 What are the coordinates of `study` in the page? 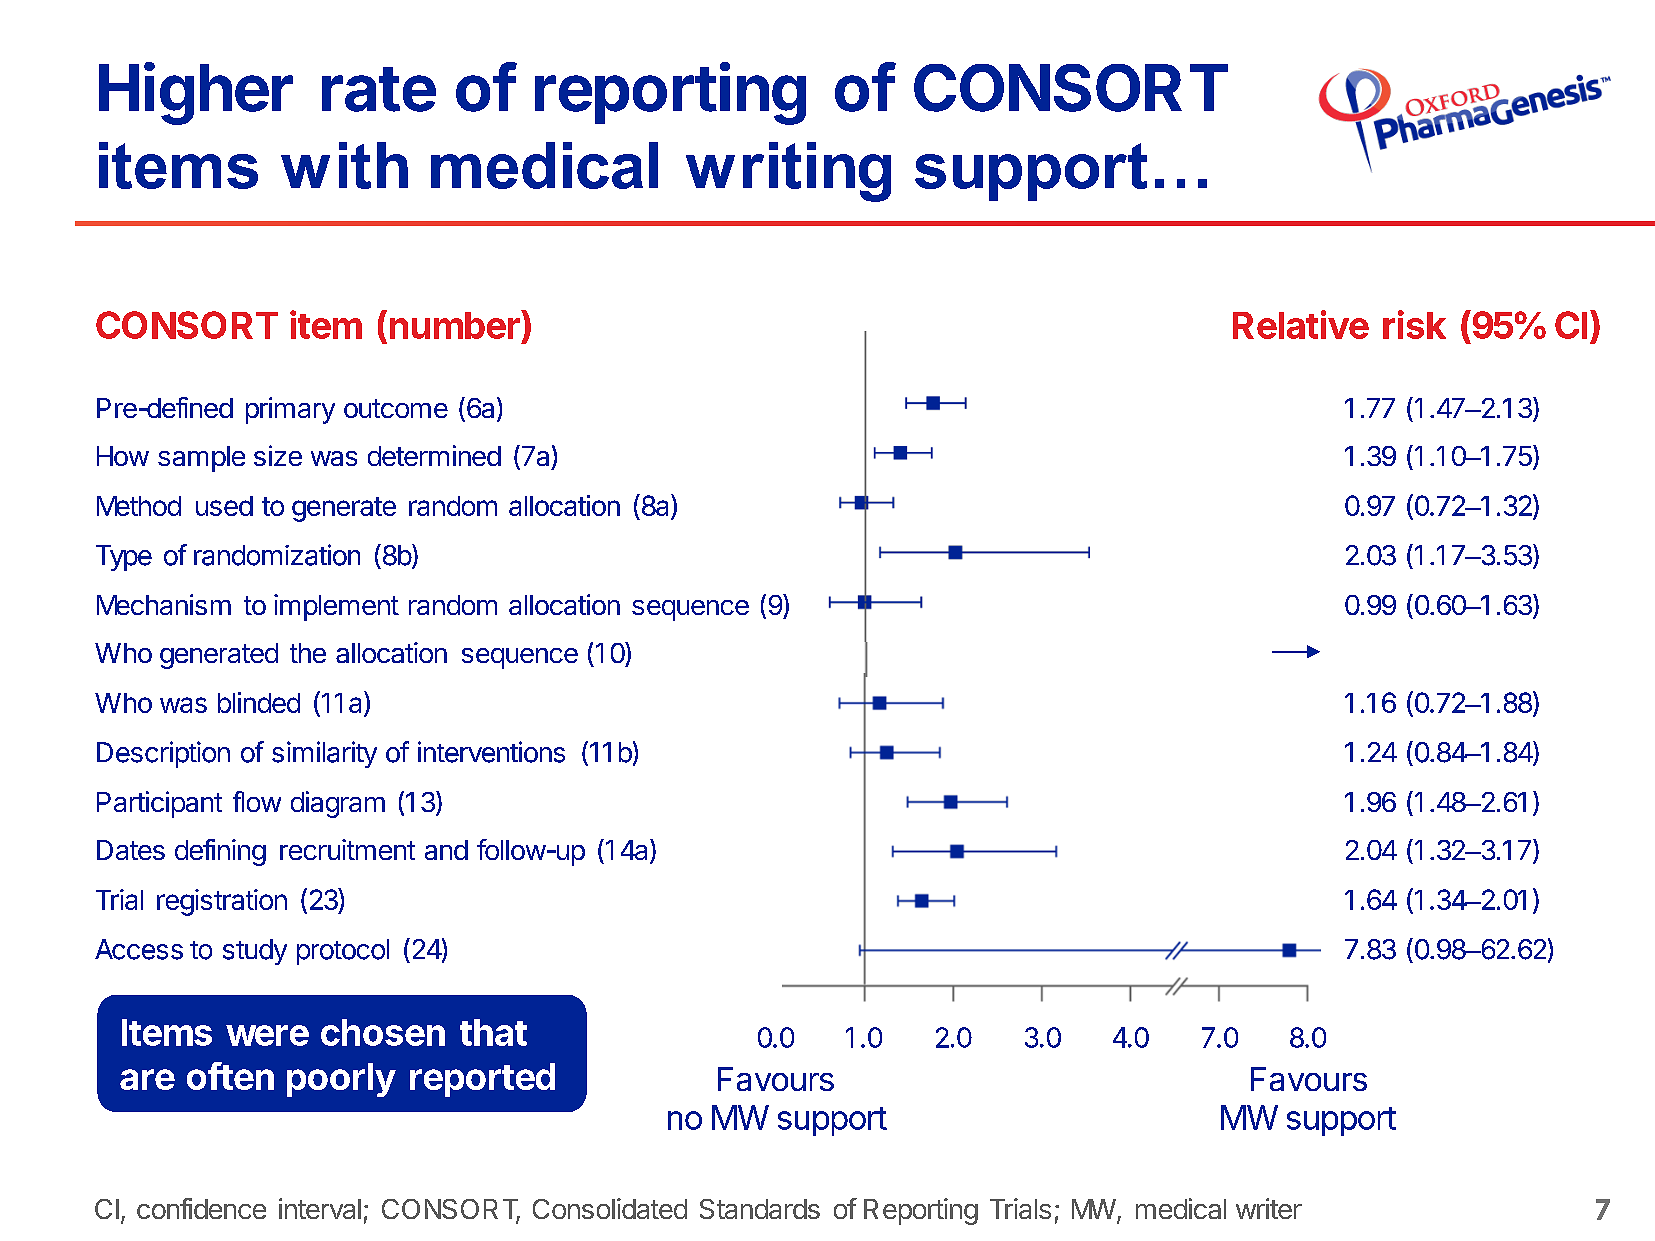 It's located at (255, 952).
